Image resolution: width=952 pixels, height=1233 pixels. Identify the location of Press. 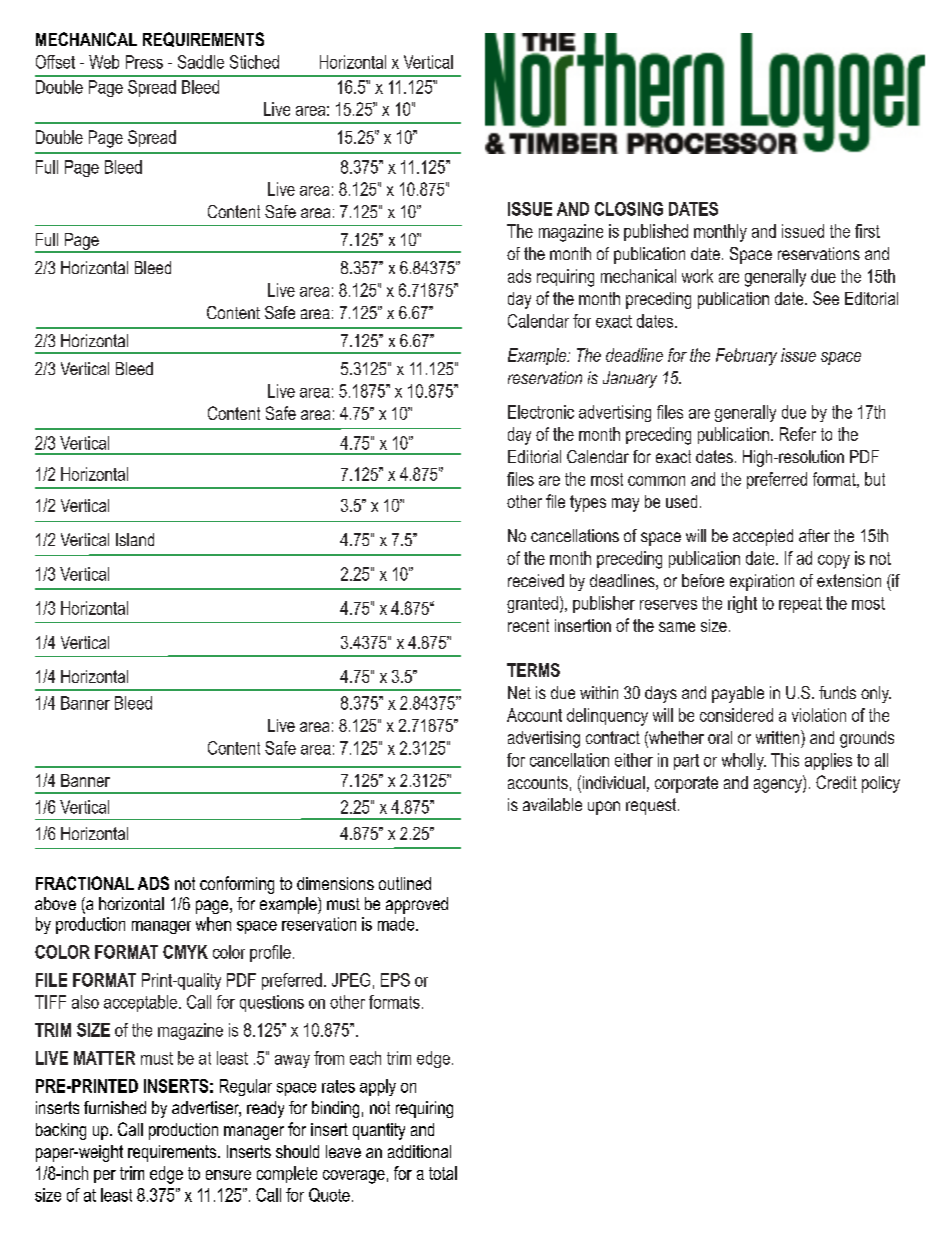
(144, 62).
